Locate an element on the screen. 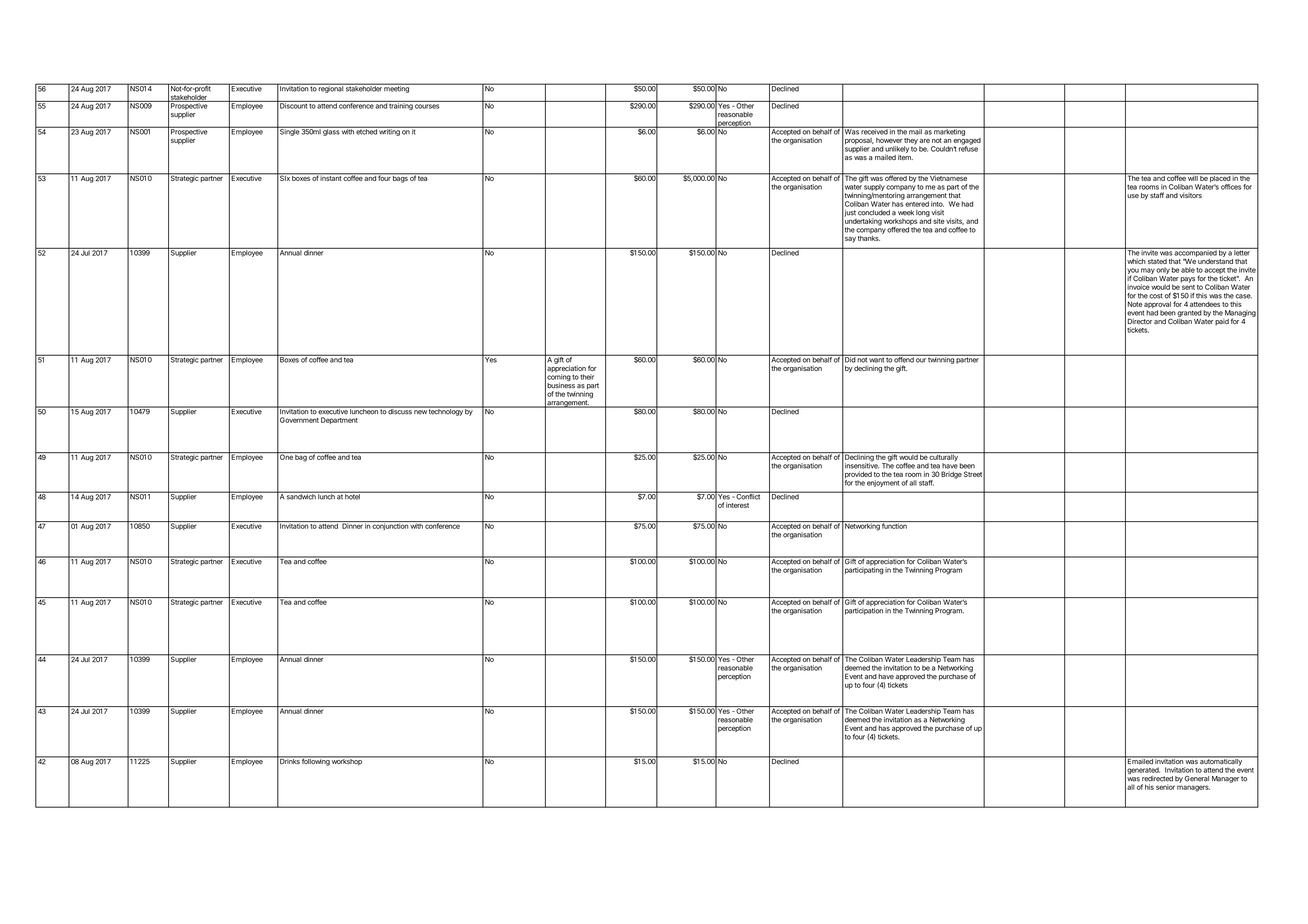 Image resolution: width=1308 pixels, height=924 pixels. marketing is located at coordinates (949, 131).
